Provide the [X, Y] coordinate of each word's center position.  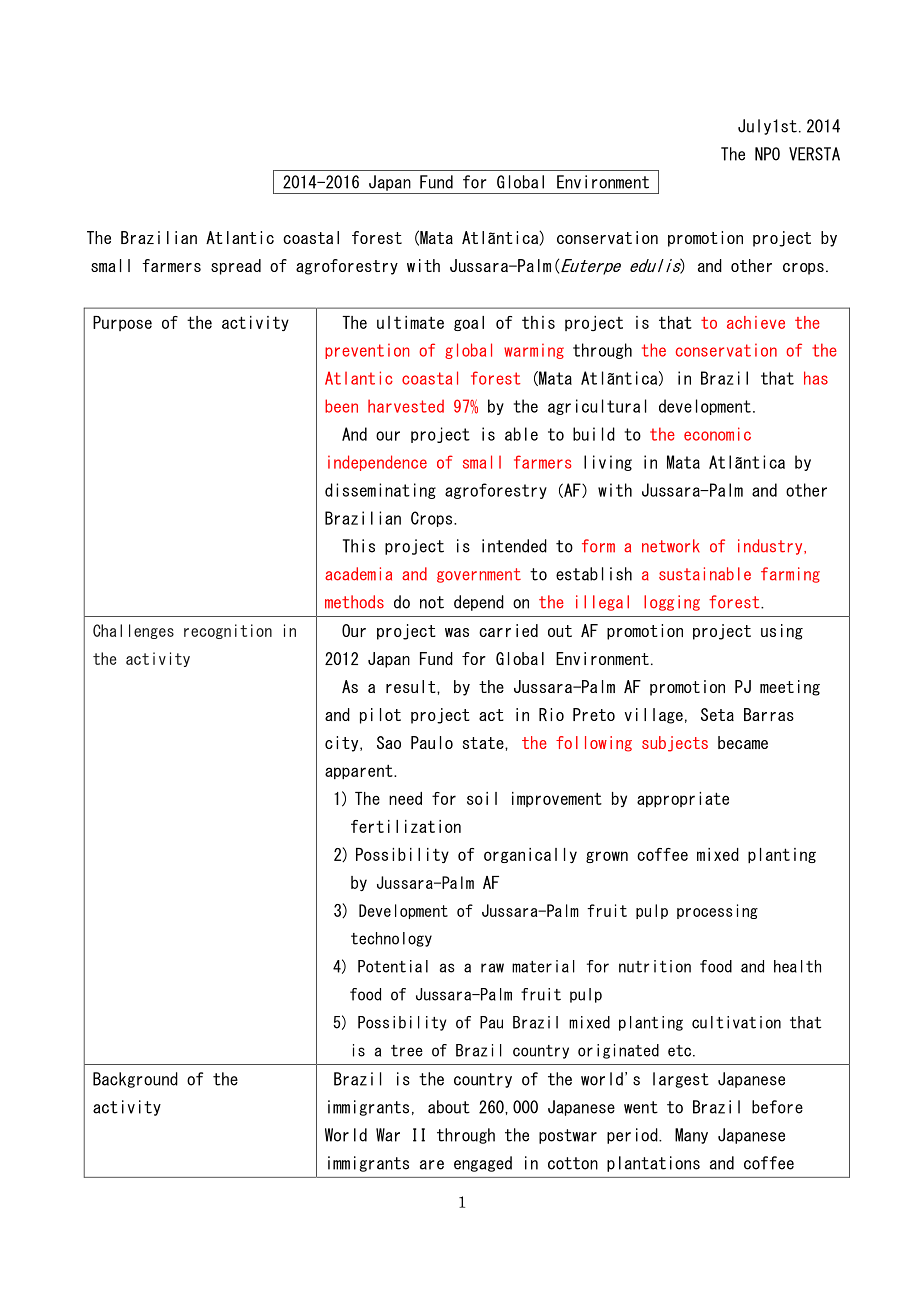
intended [514, 546]
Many [691, 1136]
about [449, 1107]
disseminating [380, 491]
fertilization [406, 826]
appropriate [683, 800]
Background [135, 1080]
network [671, 546]
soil [482, 798]
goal [469, 323]
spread [236, 267]
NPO [767, 154]
